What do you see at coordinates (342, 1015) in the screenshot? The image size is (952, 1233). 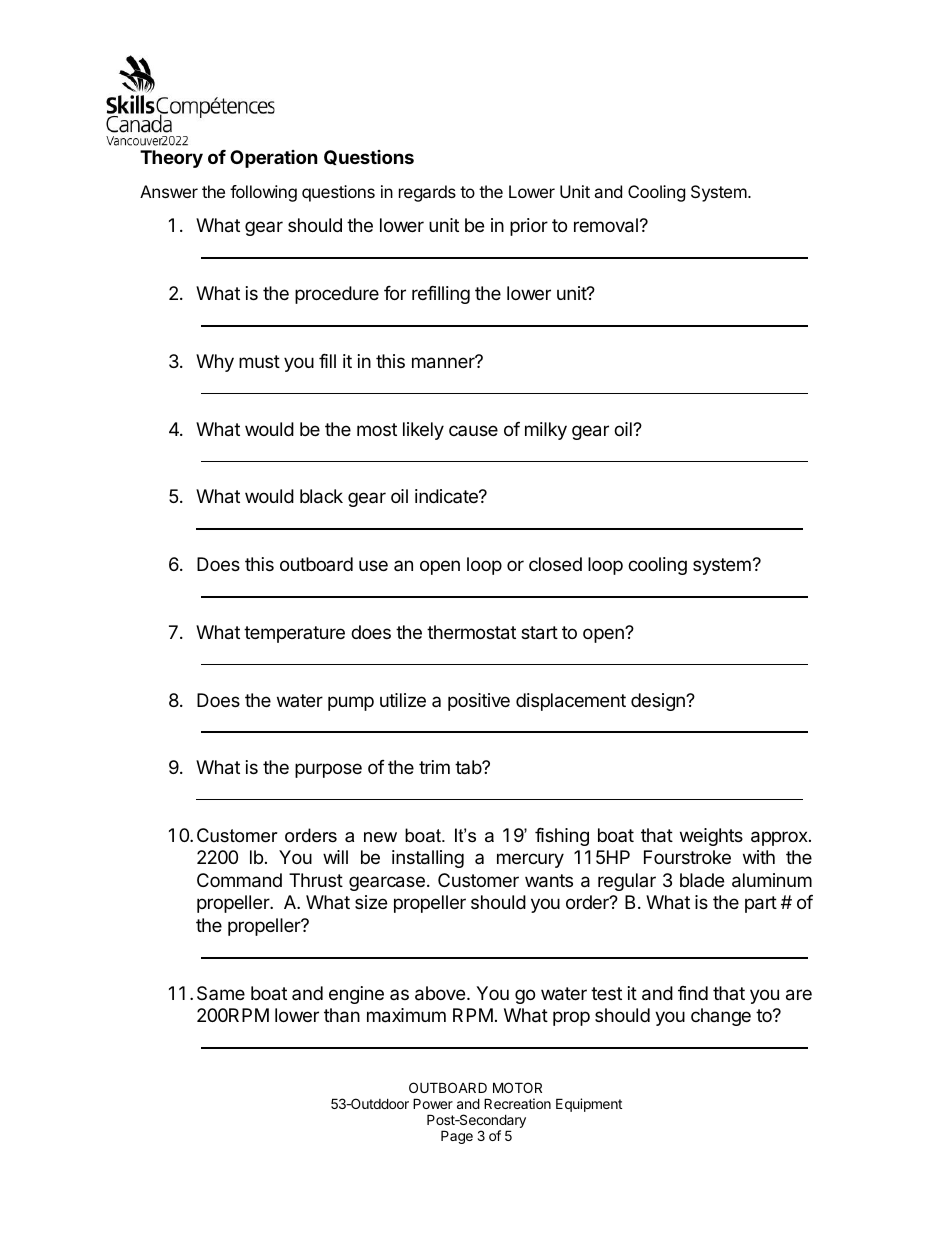 I see `than` at bounding box center [342, 1015].
